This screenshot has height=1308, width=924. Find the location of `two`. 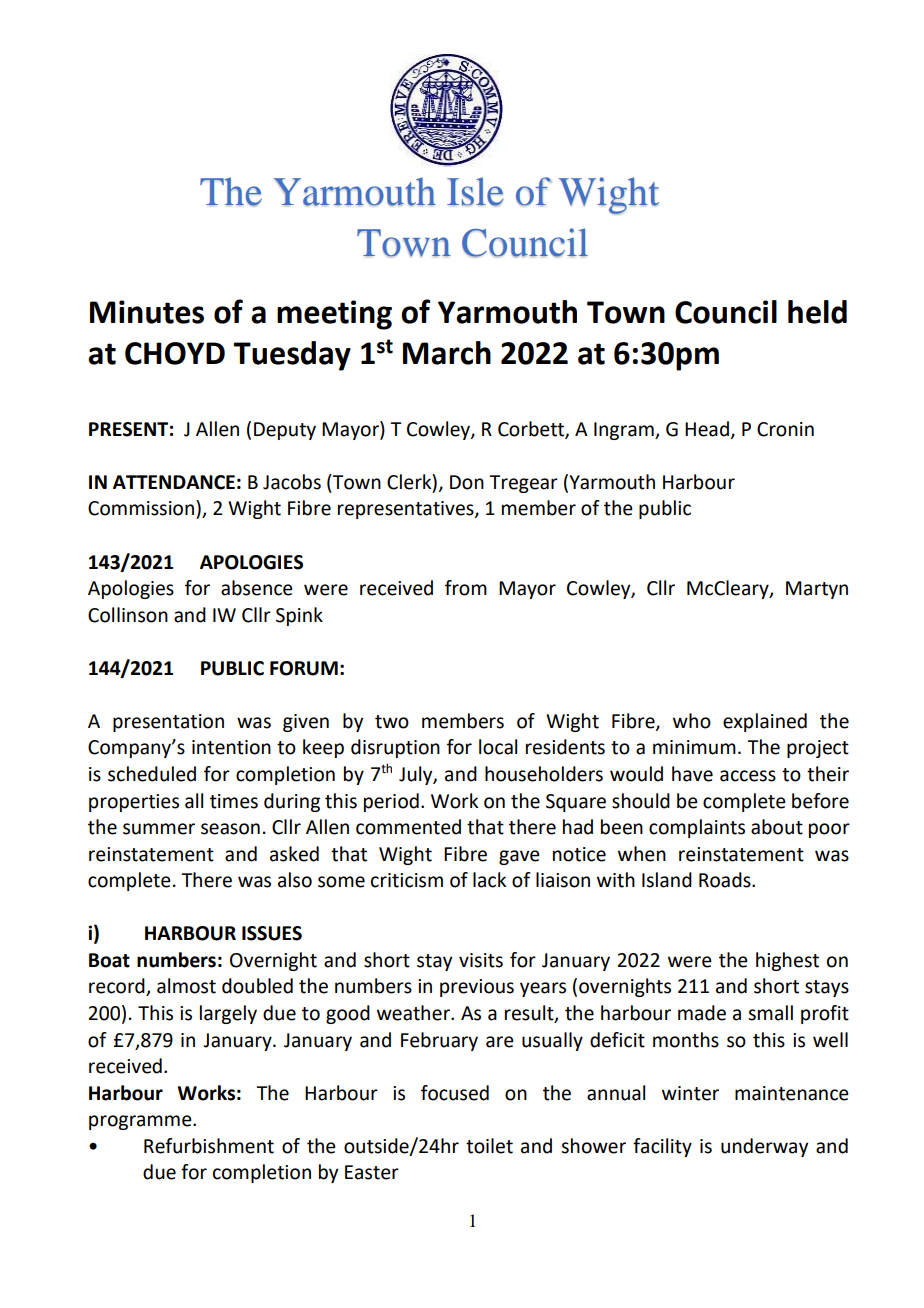

two is located at coordinates (392, 722).
